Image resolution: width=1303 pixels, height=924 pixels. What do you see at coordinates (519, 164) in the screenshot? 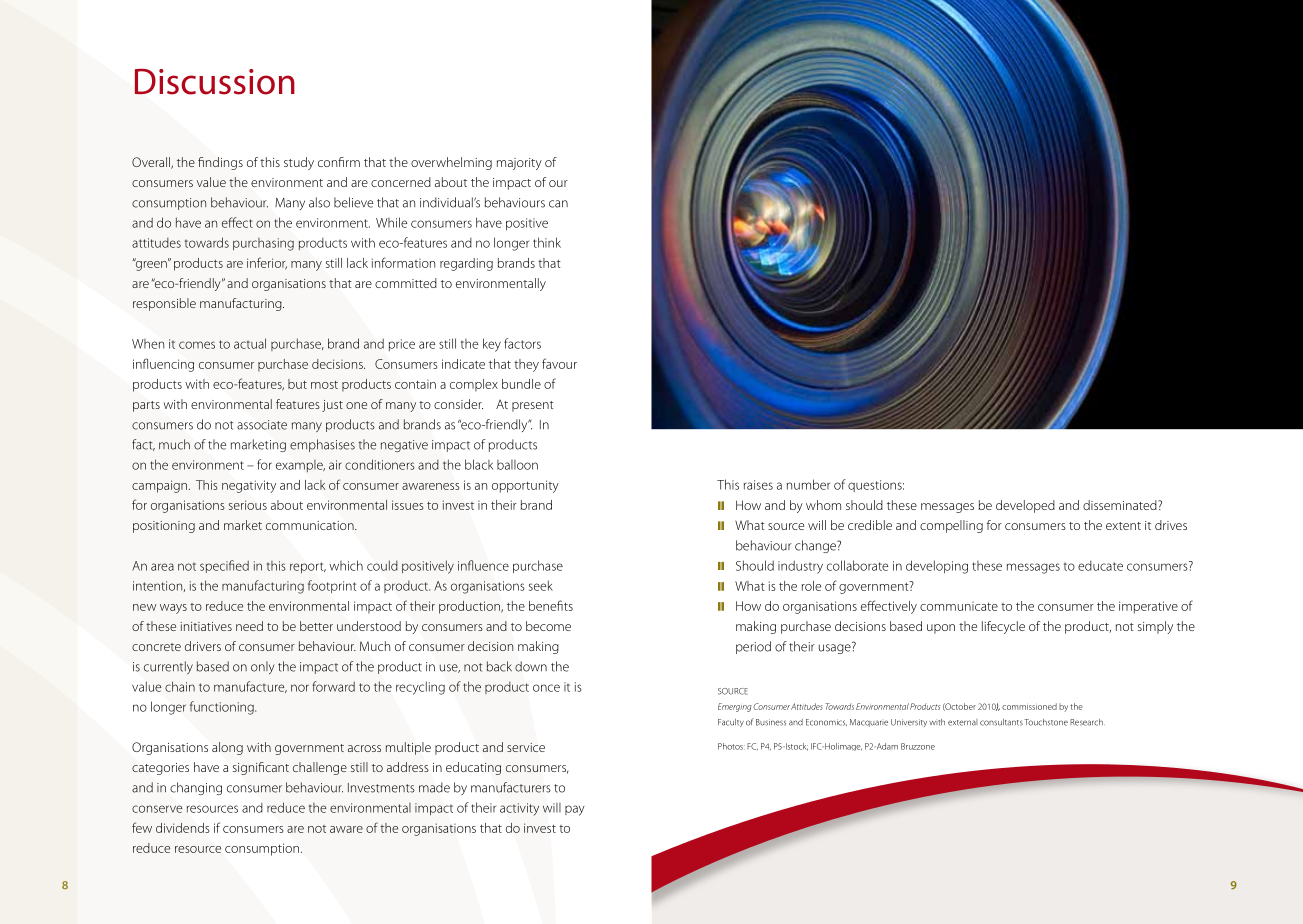
I see `majority` at bounding box center [519, 164].
